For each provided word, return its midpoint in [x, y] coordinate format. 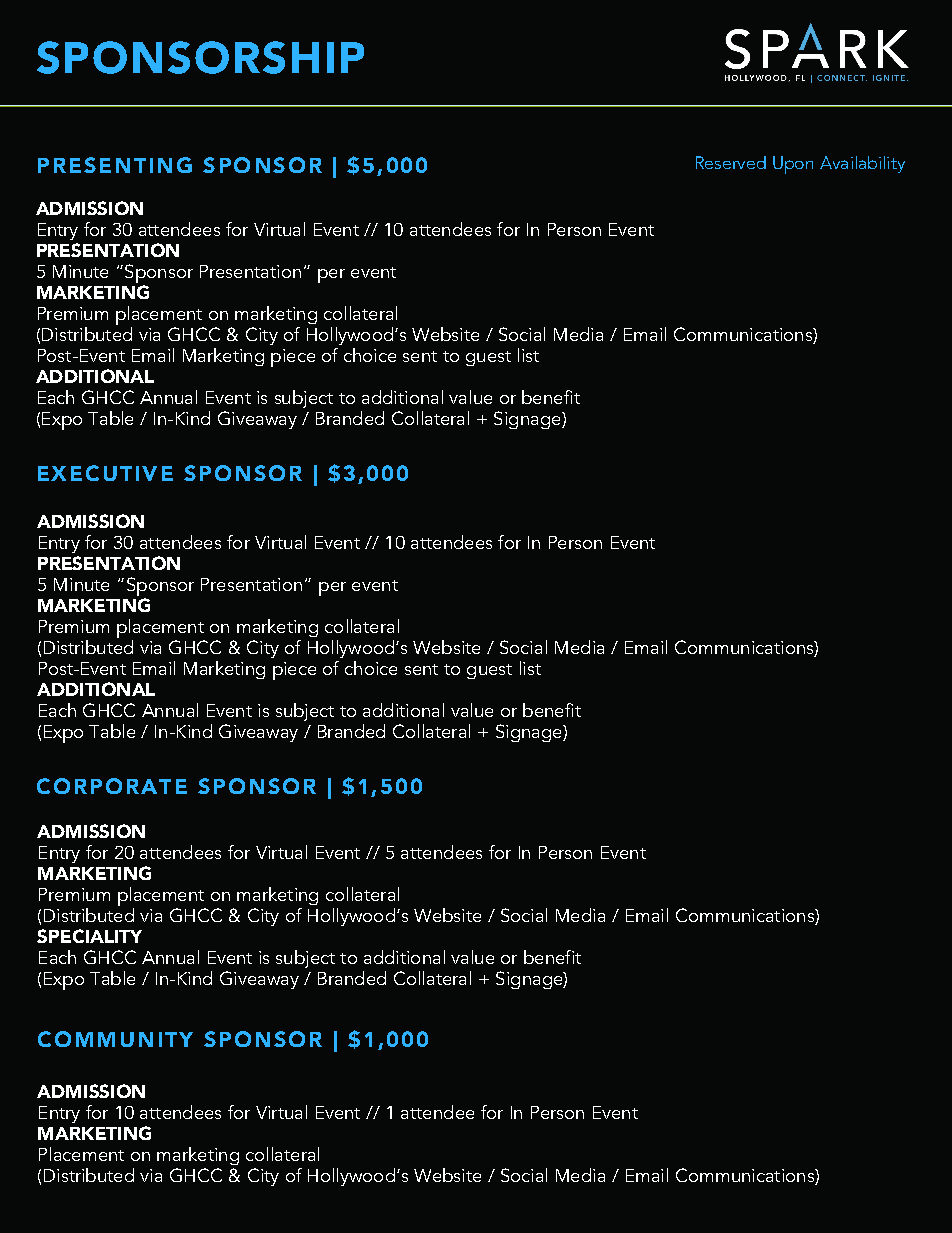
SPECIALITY [89, 936]
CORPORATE [112, 786]
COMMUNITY [115, 1039]
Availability [862, 164]
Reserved [731, 162]
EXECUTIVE [105, 473]
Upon [793, 165]
